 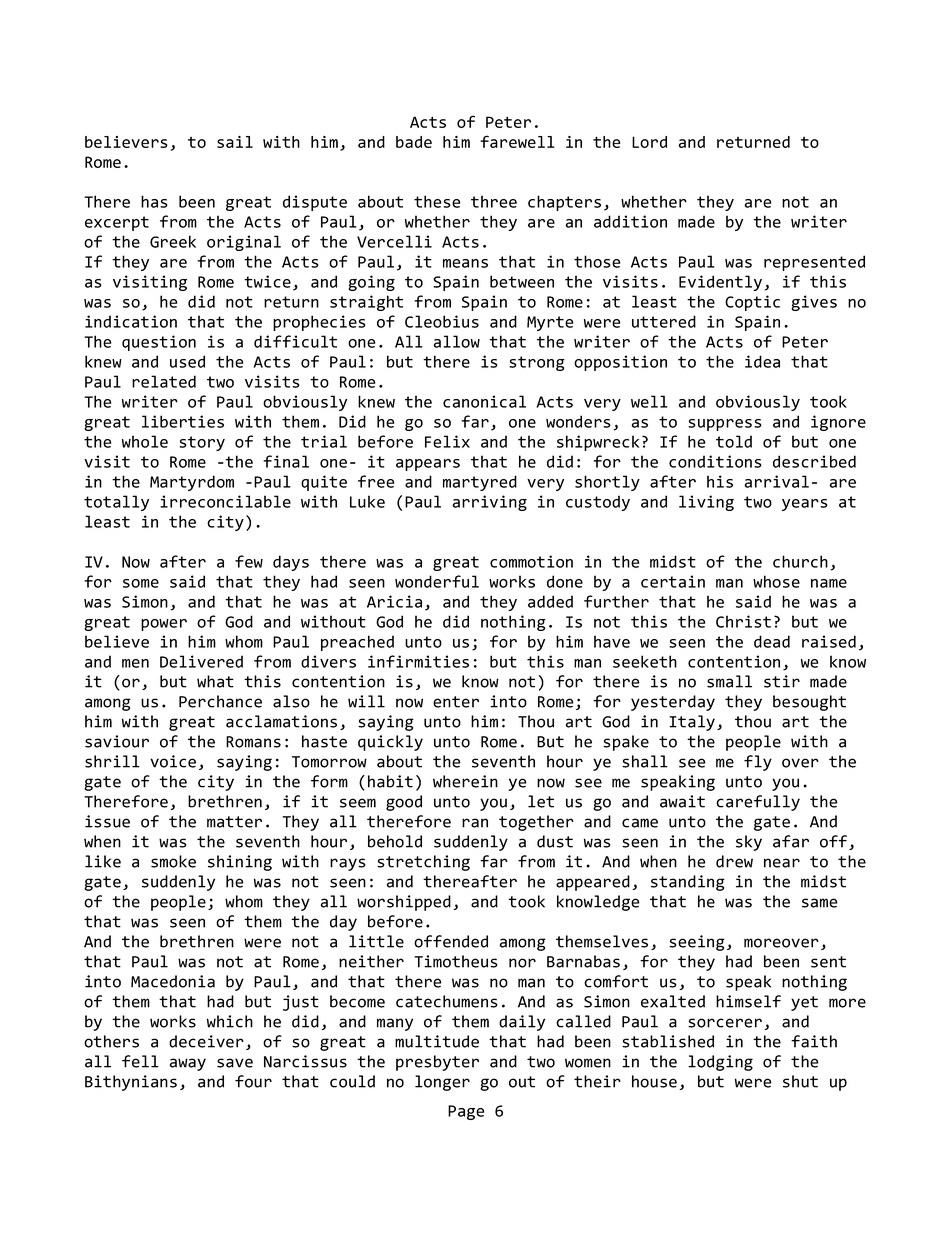 I want to click on voice, so click(x=173, y=761).
